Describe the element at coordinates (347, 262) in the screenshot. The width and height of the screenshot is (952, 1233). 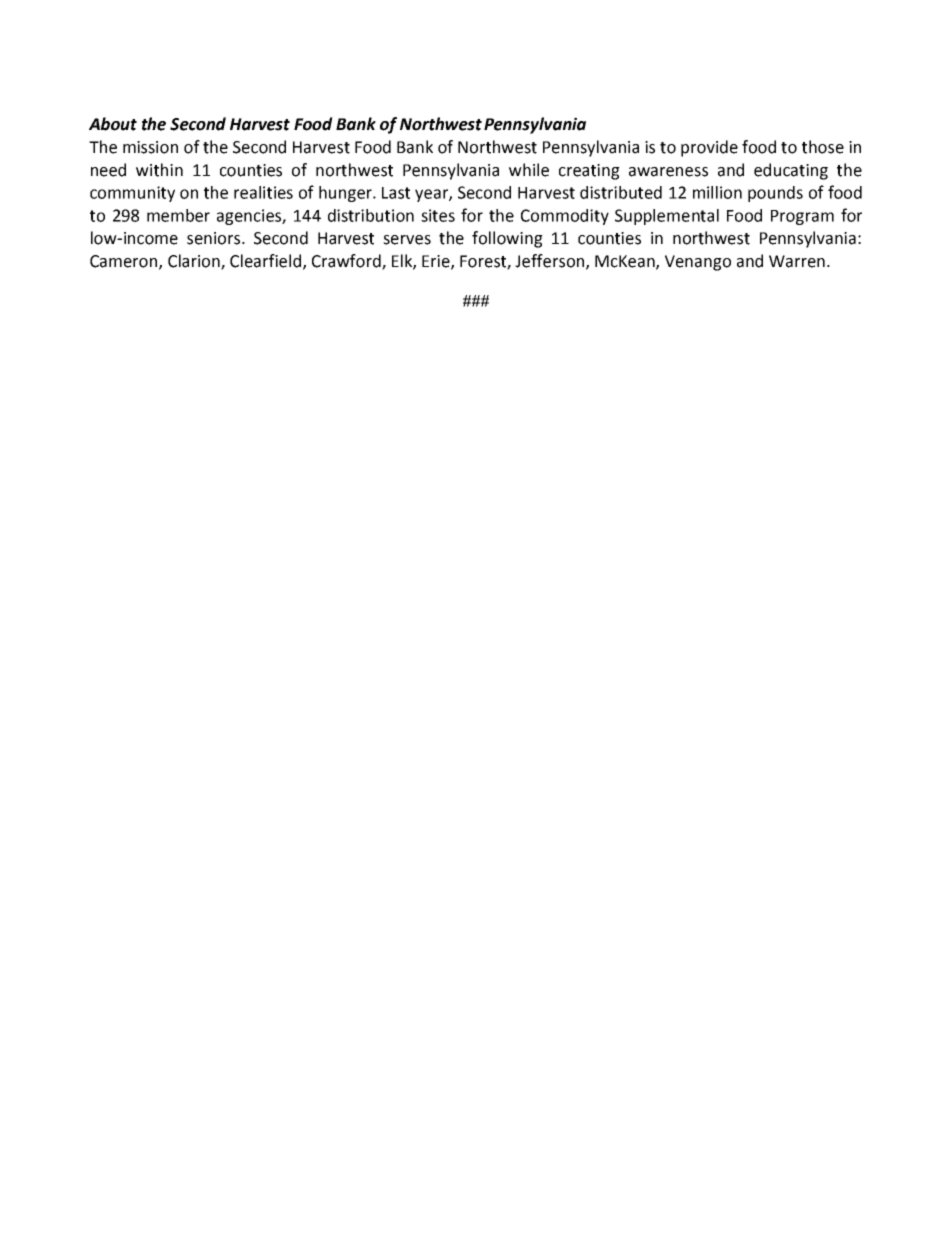
I see `Crawford` at that location.
